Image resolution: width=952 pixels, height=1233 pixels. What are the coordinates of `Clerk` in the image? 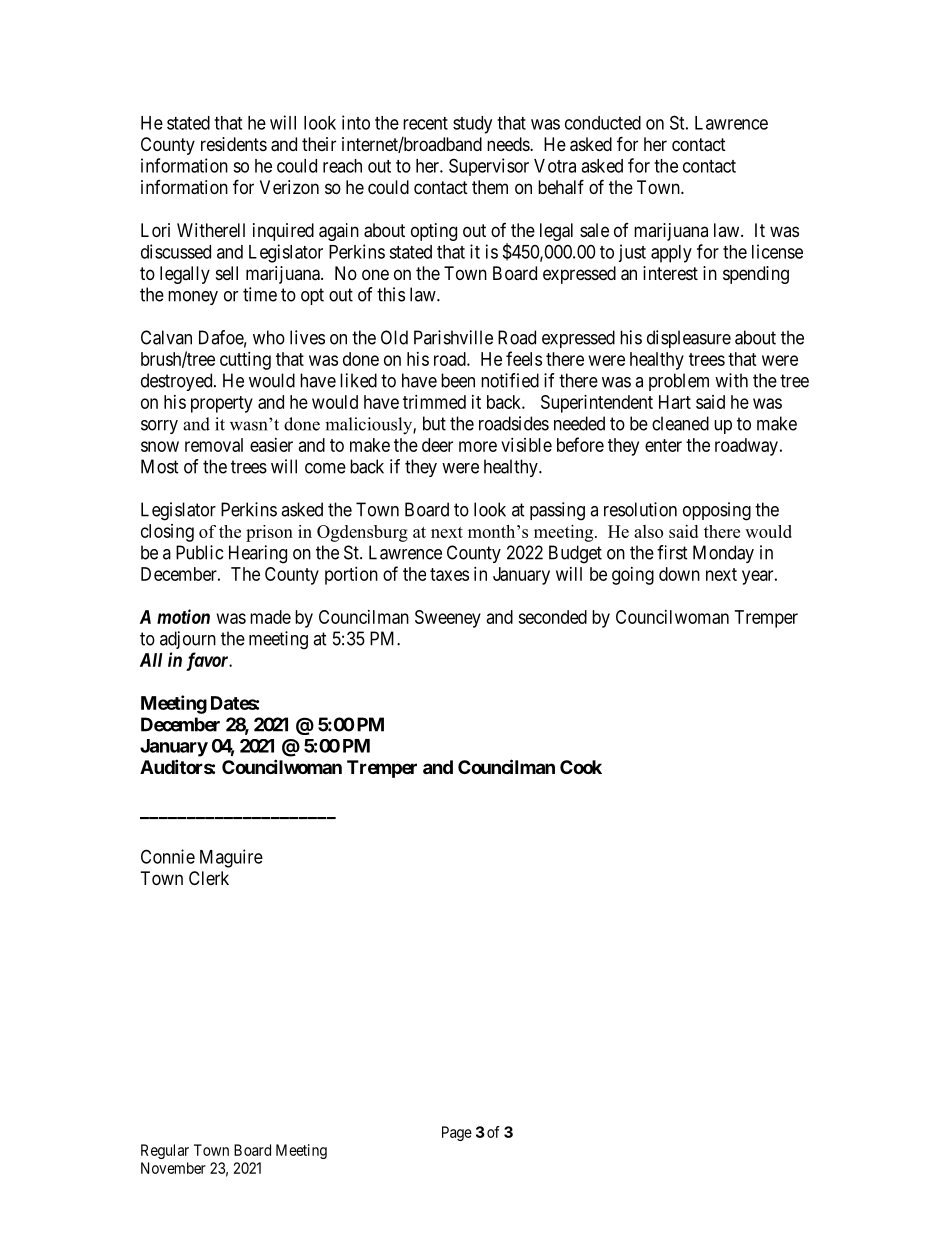 It's located at (209, 878).
